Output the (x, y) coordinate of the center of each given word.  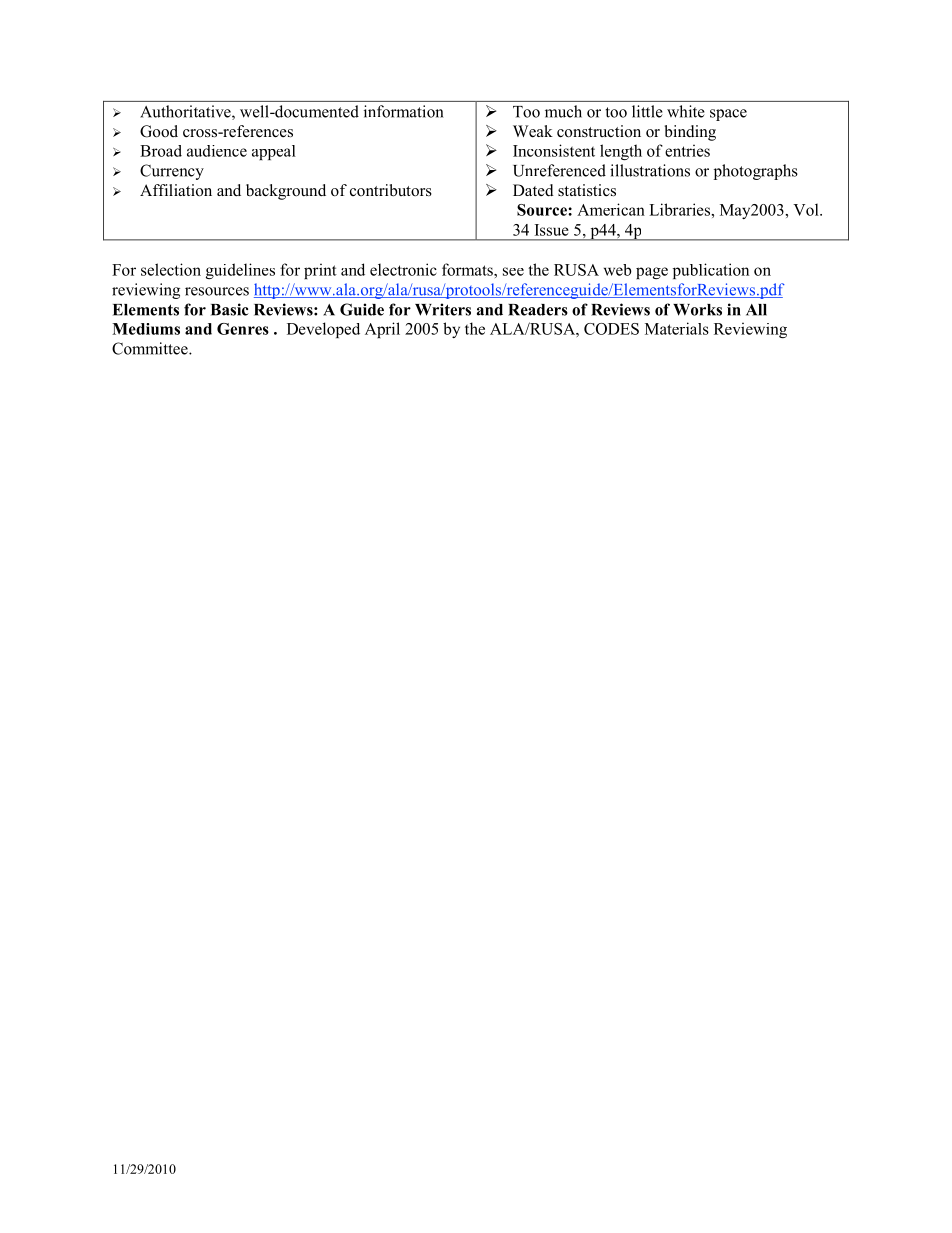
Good (159, 131)
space (728, 115)
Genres (243, 329)
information (404, 111)
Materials (677, 328)
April (382, 330)
